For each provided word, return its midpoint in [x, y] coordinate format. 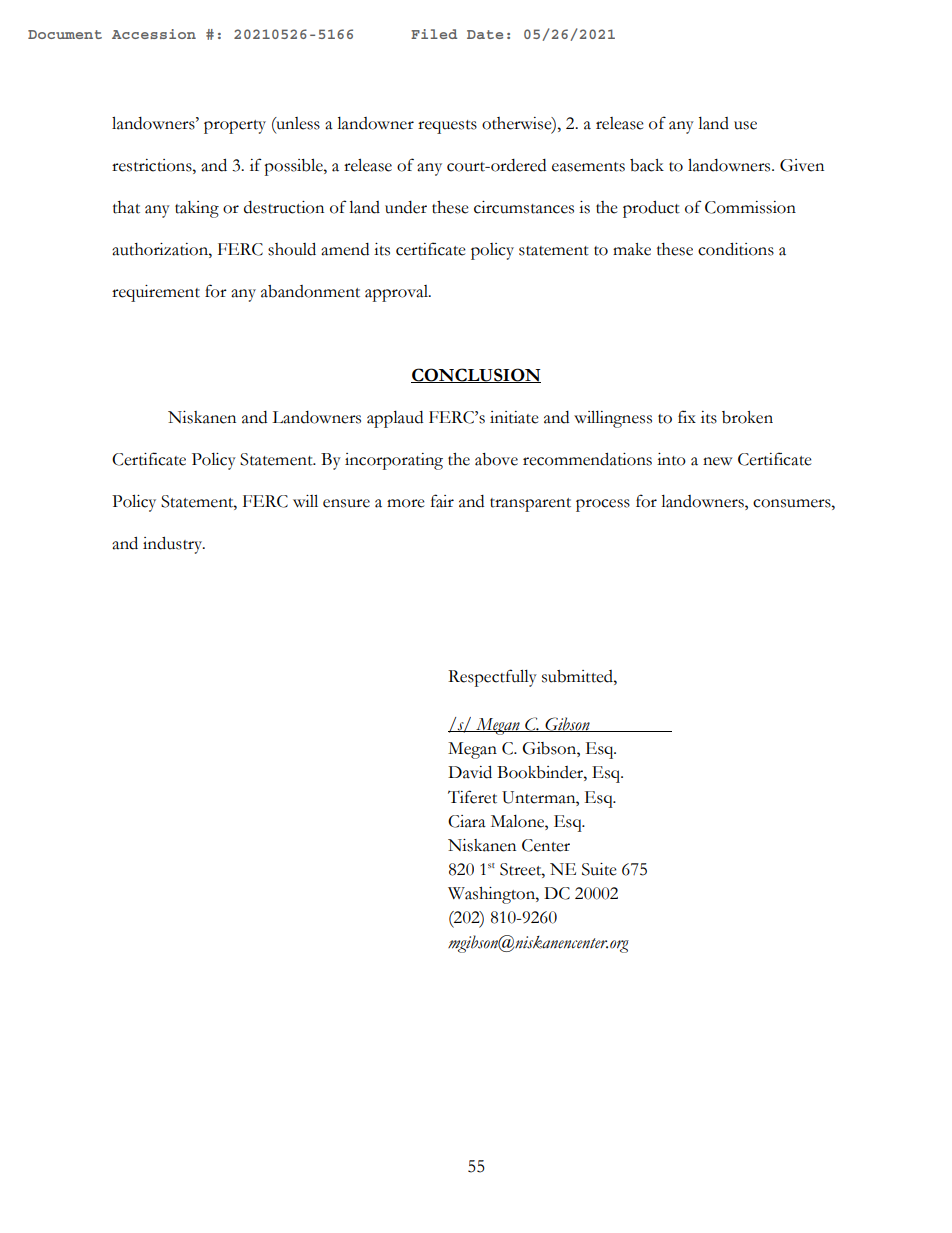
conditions [736, 249]
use [745, 125]
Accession [154, 34]
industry [174, 545]
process [603, 505]
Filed [434, 34]
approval [397, 293]
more [406, 503]
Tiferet [472, 797]
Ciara [467, 821]
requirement [156, 293]
